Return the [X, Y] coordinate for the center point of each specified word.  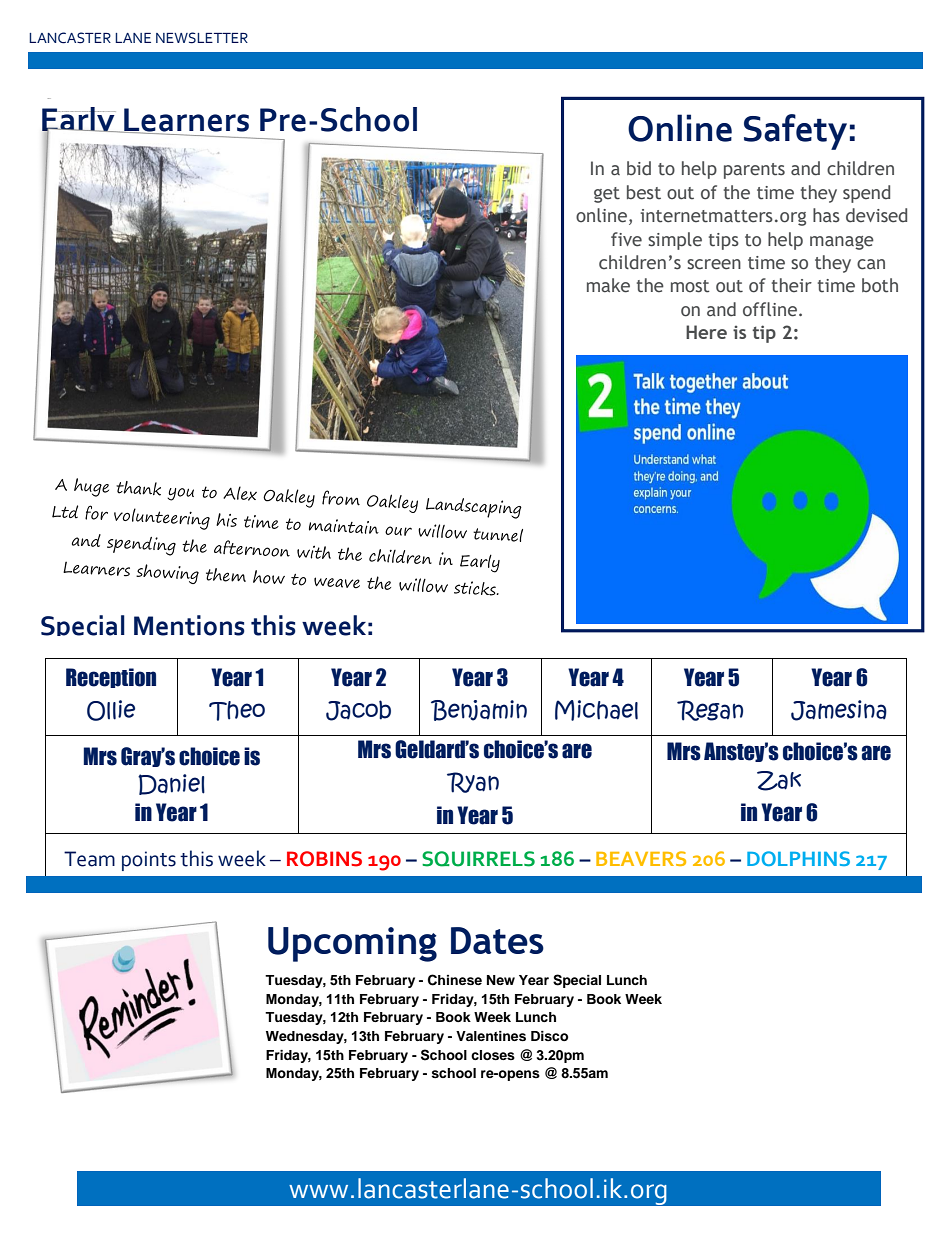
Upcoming [352, 944]
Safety [795, 132]
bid [639, 168]
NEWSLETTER [202, 38]
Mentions [189, 625]
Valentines [491, 1036]
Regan [710, 710]
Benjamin [479, 710]
